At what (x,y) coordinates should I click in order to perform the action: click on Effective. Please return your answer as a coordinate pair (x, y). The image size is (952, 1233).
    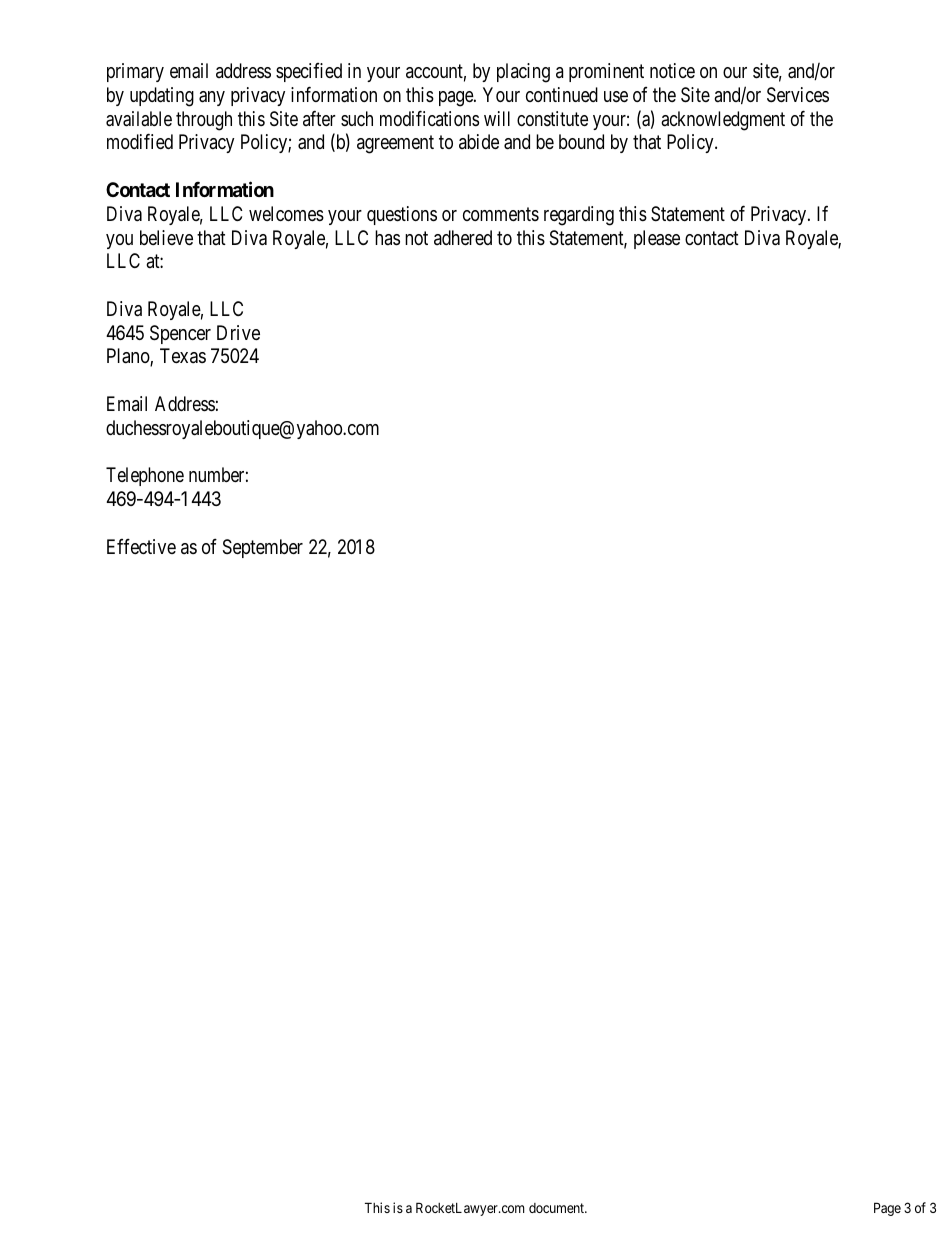
    Looking at the image, I should click on (141, 546).
